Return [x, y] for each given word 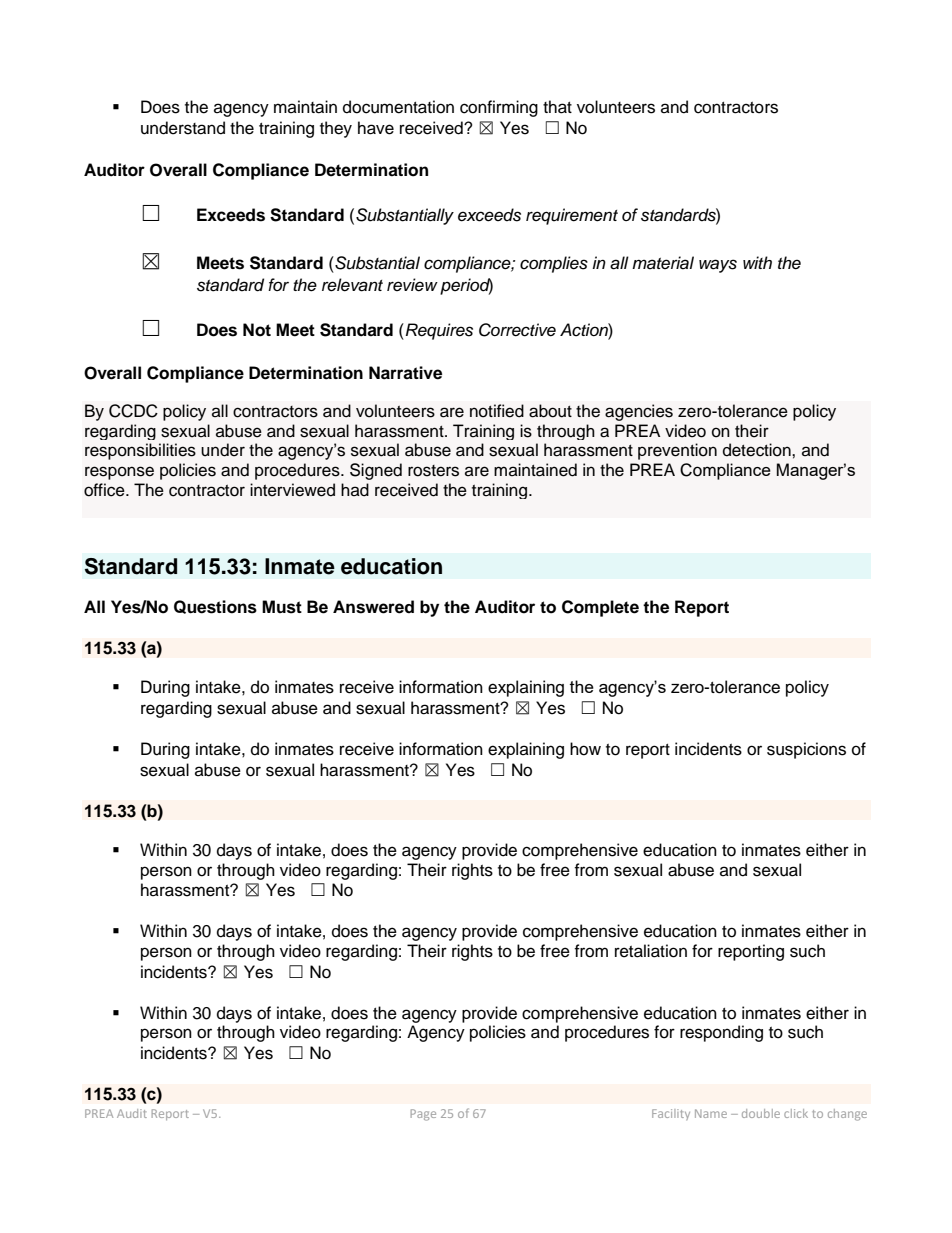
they [336, 129]
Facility [671, 1114]
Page [423, 1115]
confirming [499, 108]
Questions [215, 607]
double [761, 1113]
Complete [600, 608]
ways [718, 266]
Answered [373, 607]
